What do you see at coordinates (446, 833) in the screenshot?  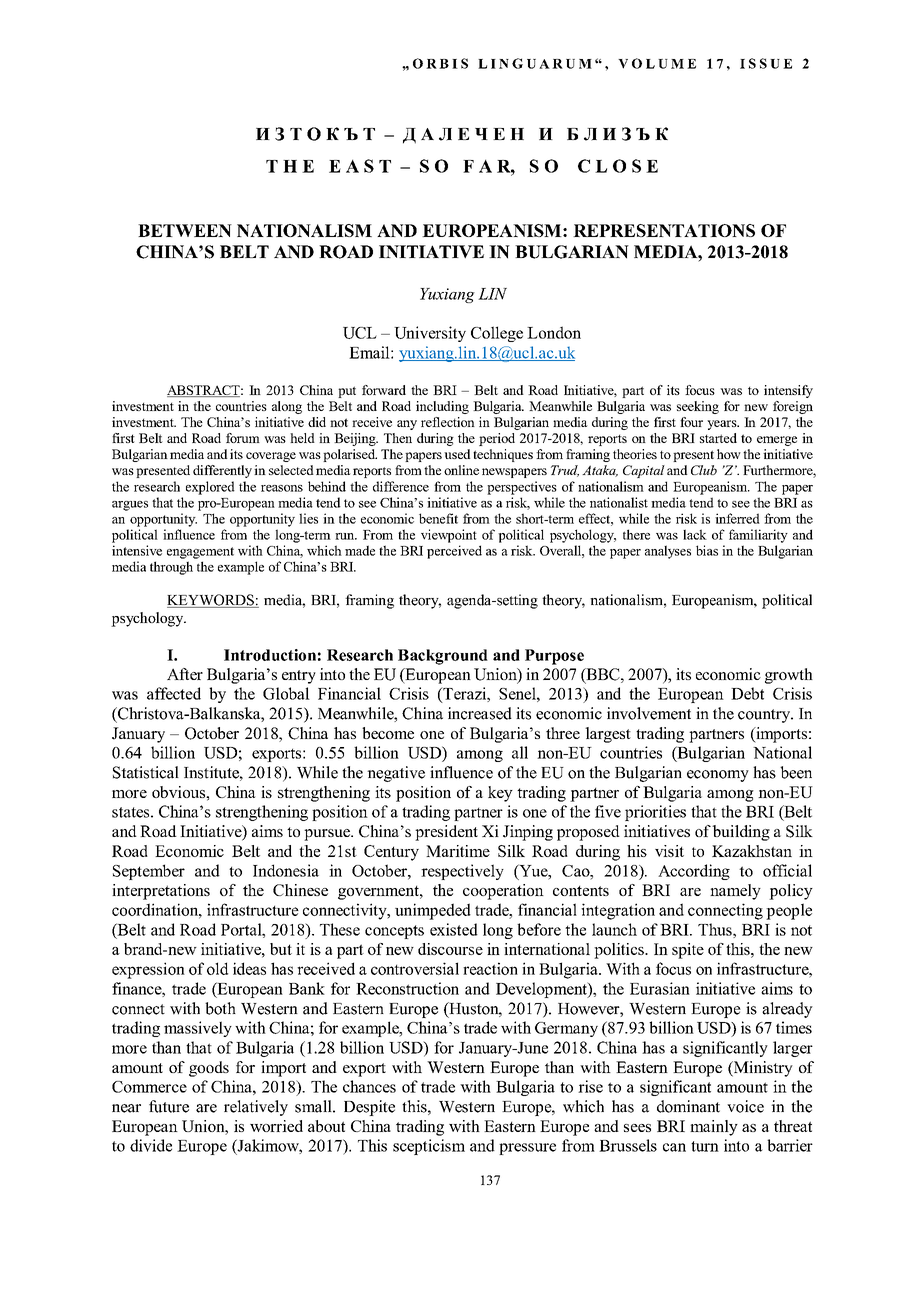 I see `president` at bounding box center [446, 833].
